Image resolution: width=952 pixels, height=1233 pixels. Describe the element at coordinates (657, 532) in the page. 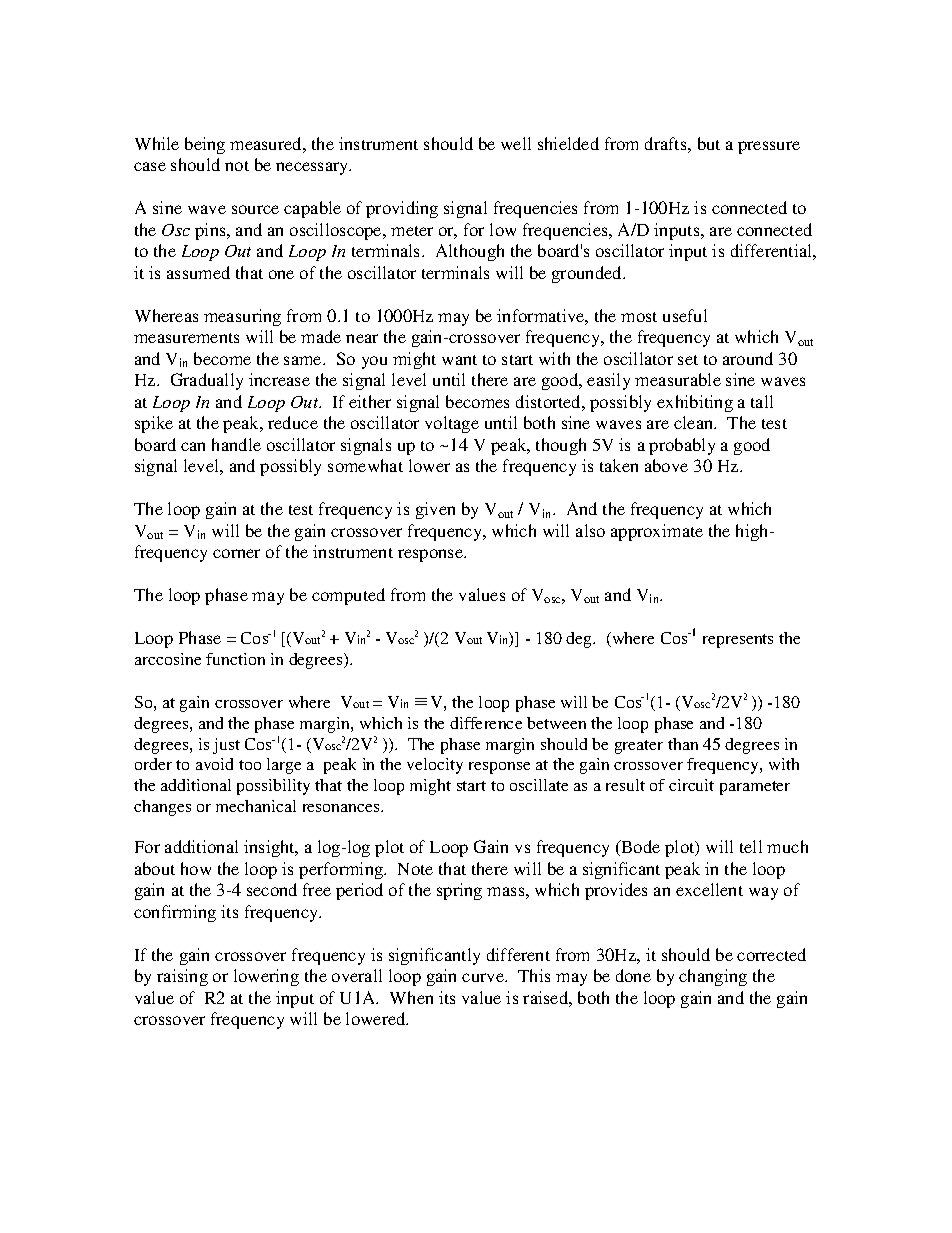

I see `approximate` at that location.
